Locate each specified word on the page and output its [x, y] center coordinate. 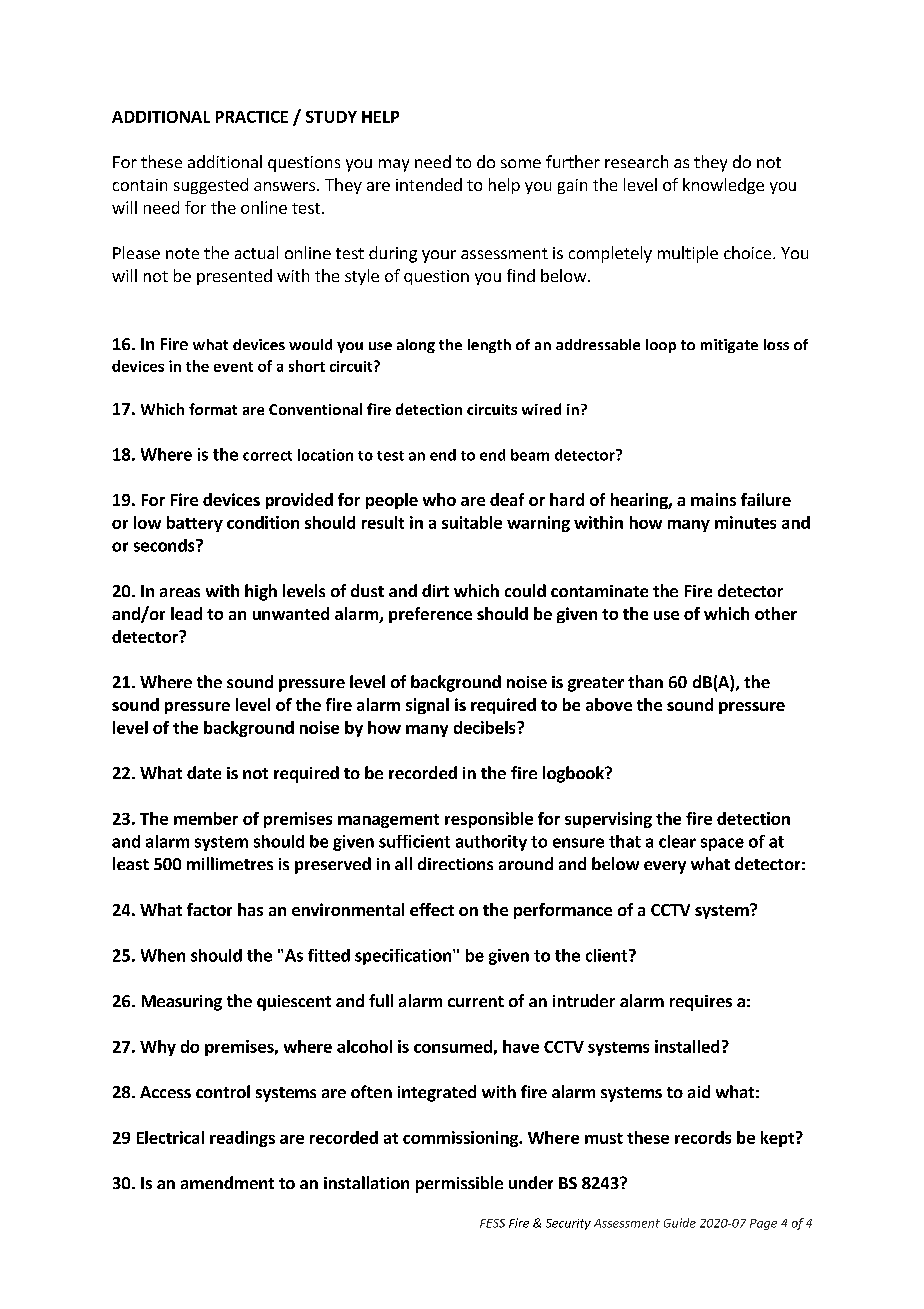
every [665, 867]
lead [186, 613]
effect [432, 909]
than [645, 681]
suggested [211, 186]
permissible [459, 1184]
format [213, 409]
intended [429, 184]
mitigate [729, 346]
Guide [680, 1223]
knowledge [723, 186]
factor [209, 909]
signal [427, 706]
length [489, 346]
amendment [227, 1182]
